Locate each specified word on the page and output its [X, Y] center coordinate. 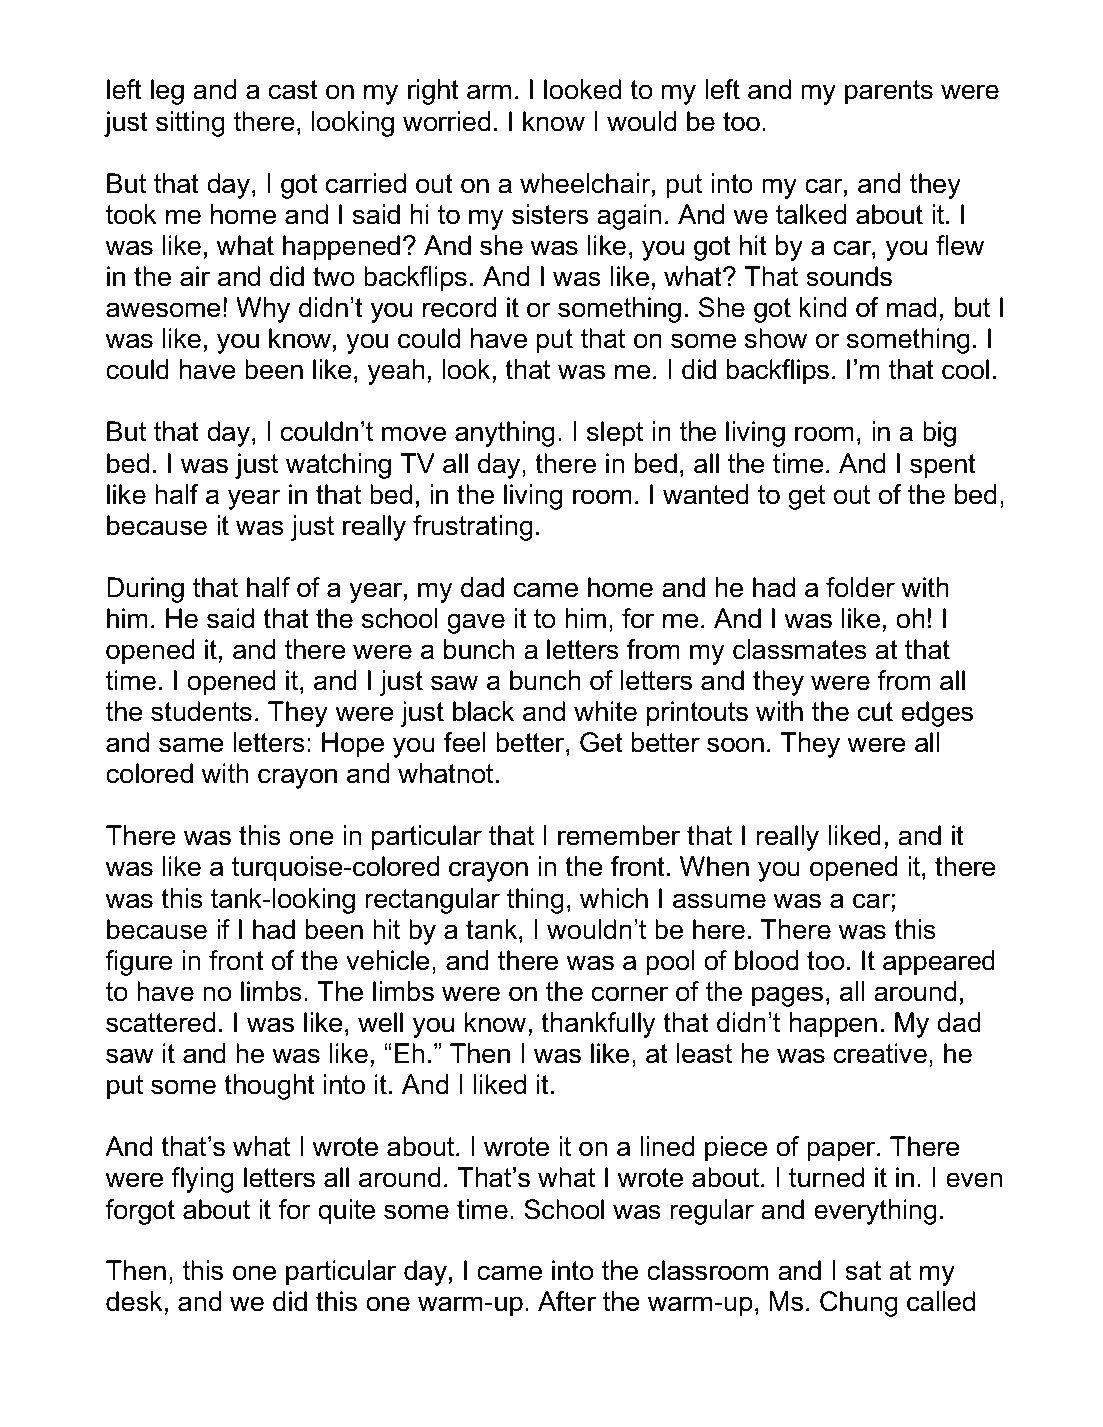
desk [134, 1301]
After [567, 1301]
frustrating [473, 528]
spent [943, 466]
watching [338, 466]
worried [446, 121]
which [614, 898]
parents [889, 92]
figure [139, 963]
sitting [190, 124]
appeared [939, 963]
